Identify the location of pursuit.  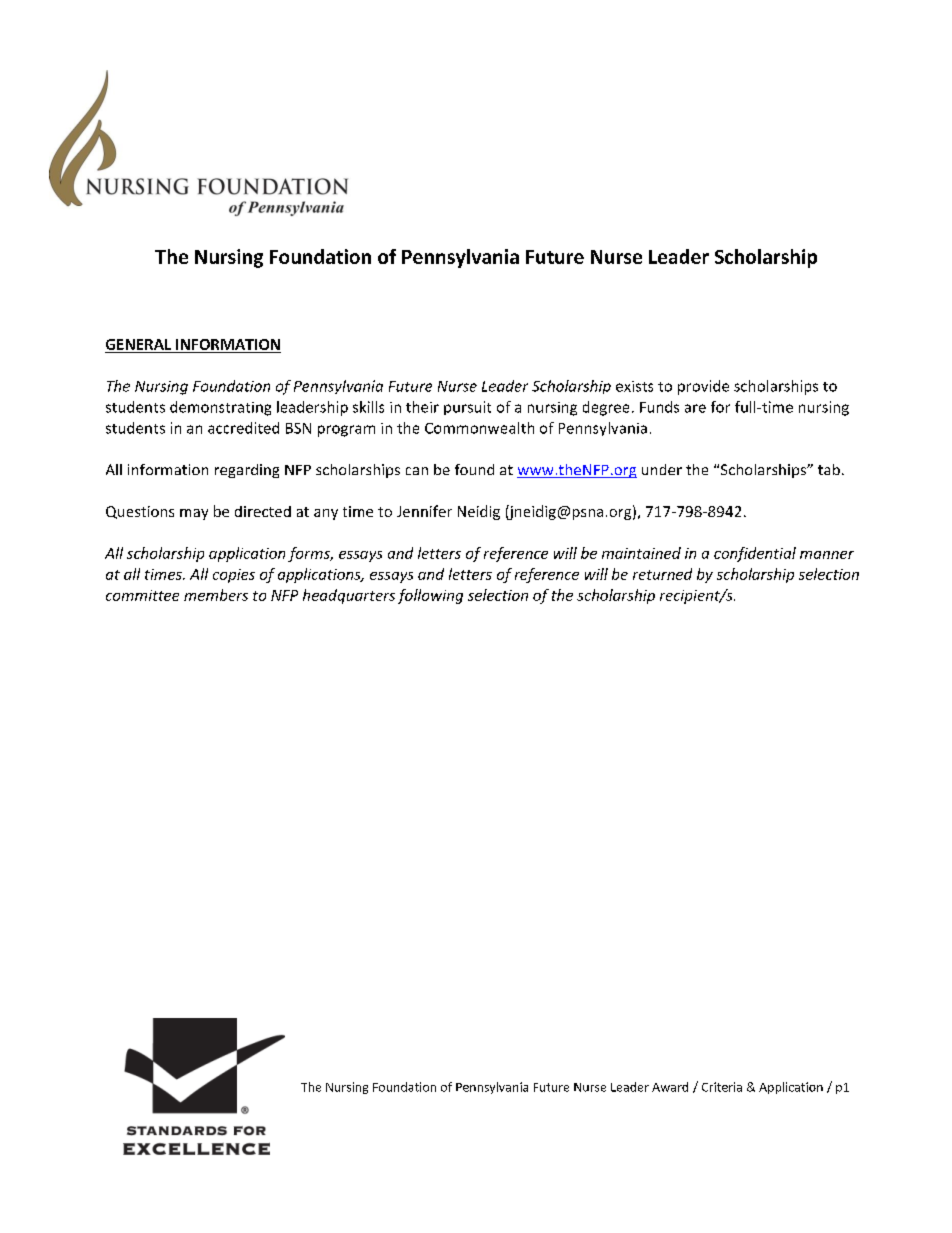
(467, 408).
